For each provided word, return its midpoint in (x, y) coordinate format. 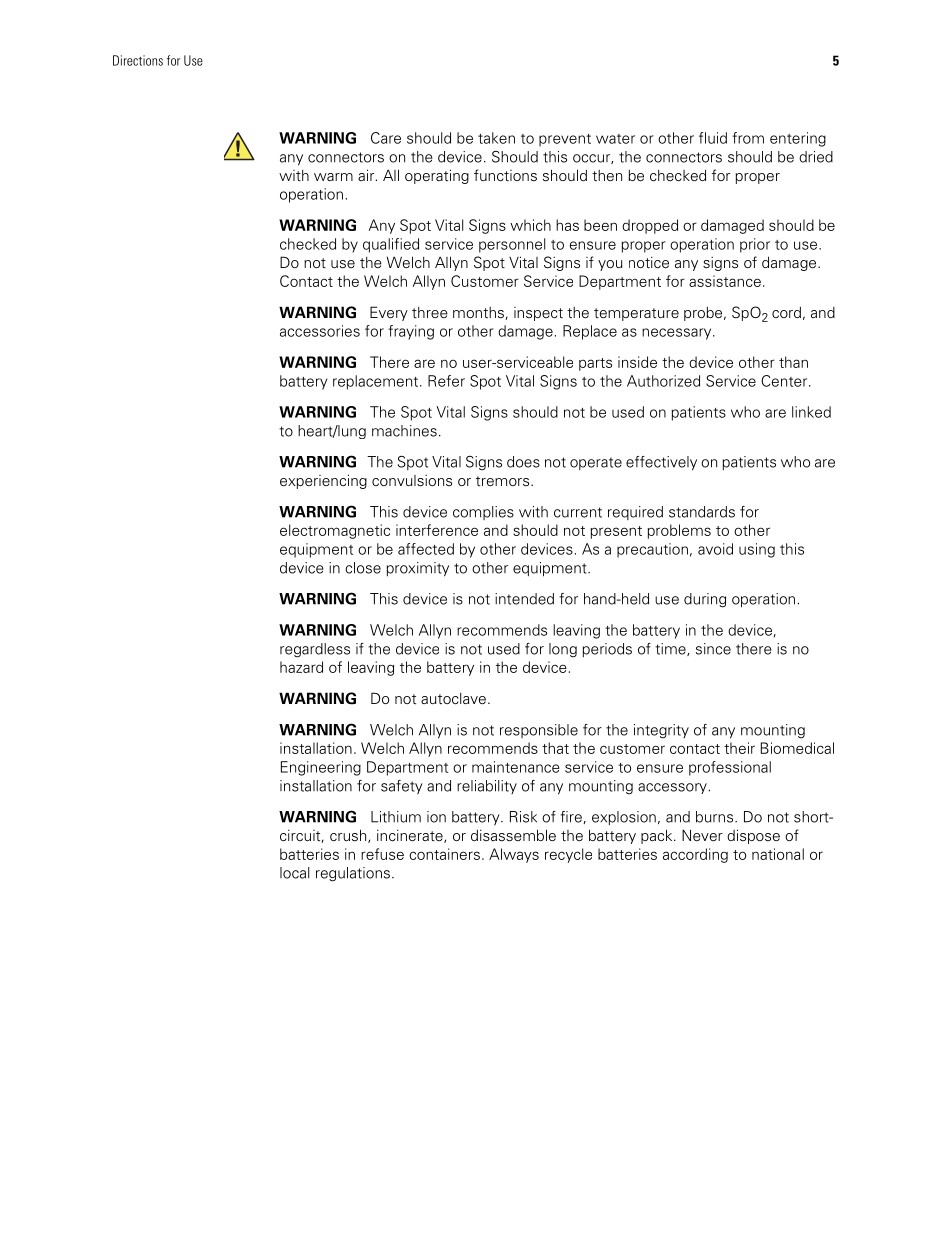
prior (755, 245)
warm (333, 177)
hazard (301, 667)
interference (437, 530)
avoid (715, 549)
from (748, 138)
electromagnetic (335, 531)
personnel (512, 245)
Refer (446, 381)
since (713, 649)
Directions (138, 60)
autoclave (453, 699)
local (294, 873)
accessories (320, 331)
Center (785, 381)
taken (496, 138)
